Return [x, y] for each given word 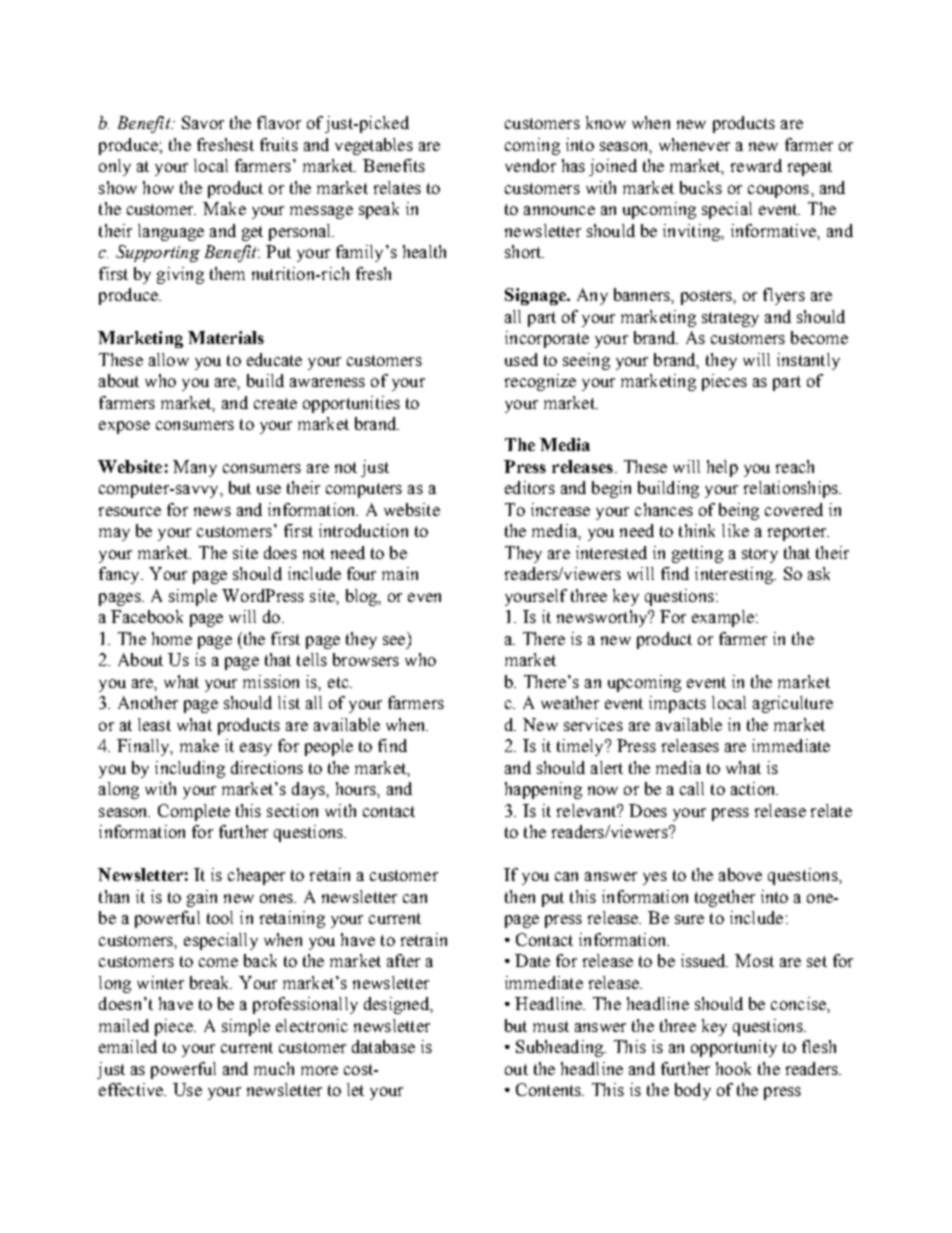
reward [756, 165]
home [172, 638]
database [383, 1046]
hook [733, 1068]
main [400, 573]
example [723, 618]
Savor [203, 122]
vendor [530, 165]
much [274, 1068]
